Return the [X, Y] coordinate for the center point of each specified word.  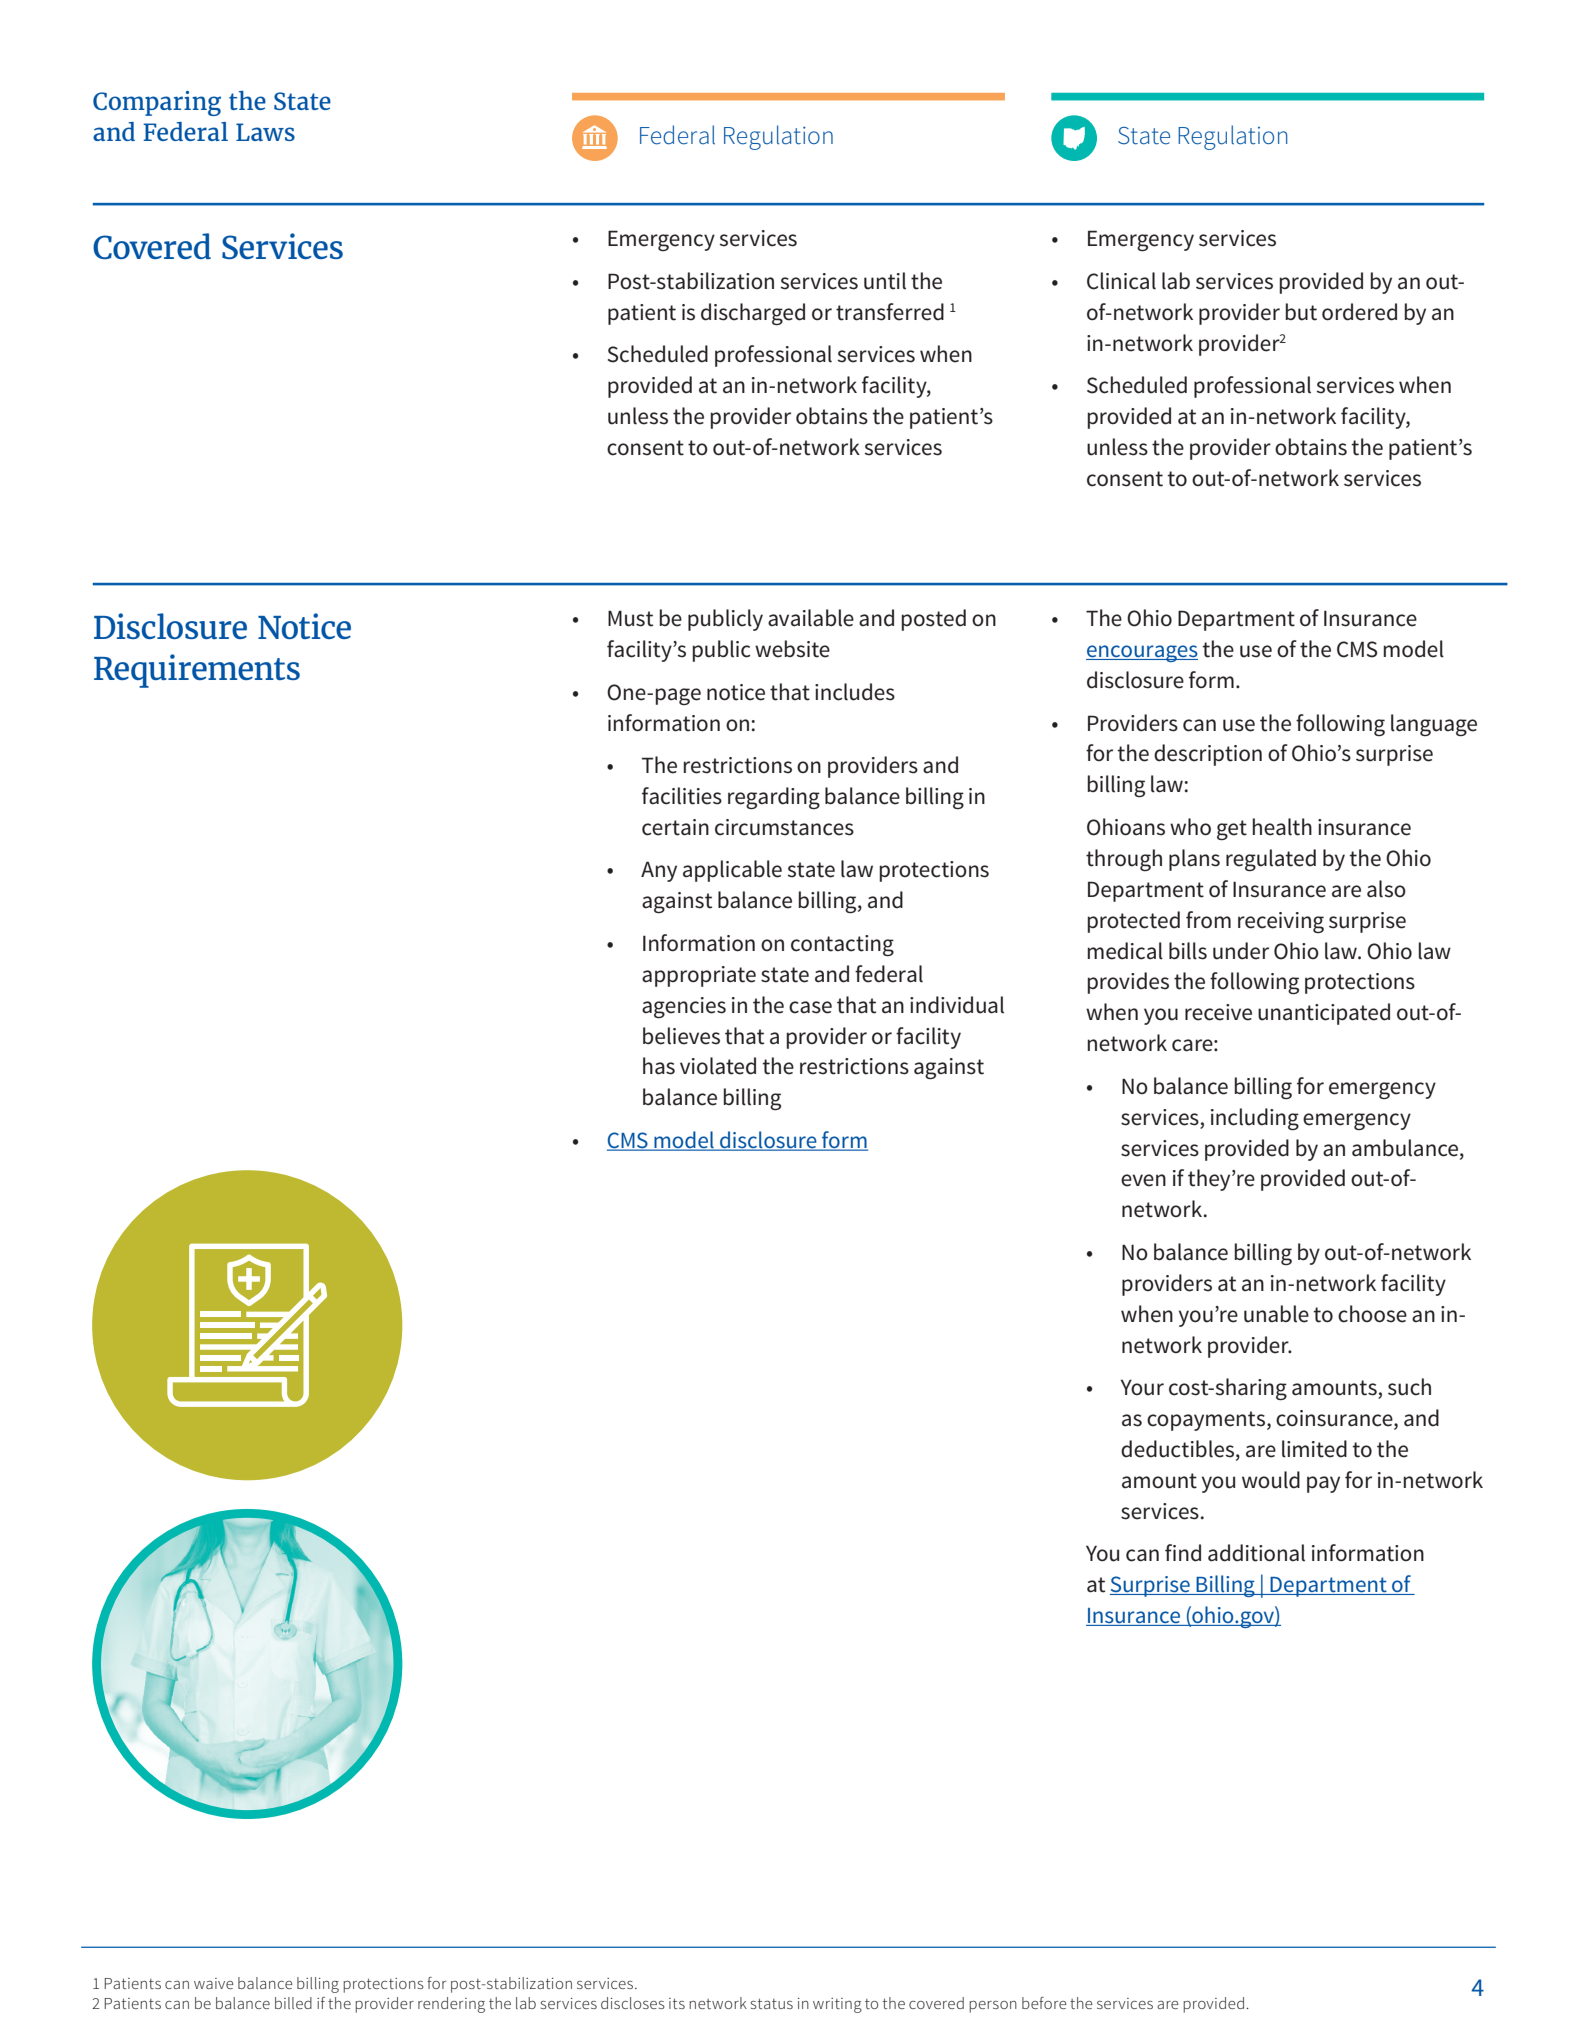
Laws [265, 132]
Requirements [197, 671]
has [659, 1066]
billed [293, 2003]
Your [1142, 1387]
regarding [774, 798]
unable [1276, 1314]
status [772, 2003]
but [1301, 312]
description [1208, 755]
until [885, 281]
